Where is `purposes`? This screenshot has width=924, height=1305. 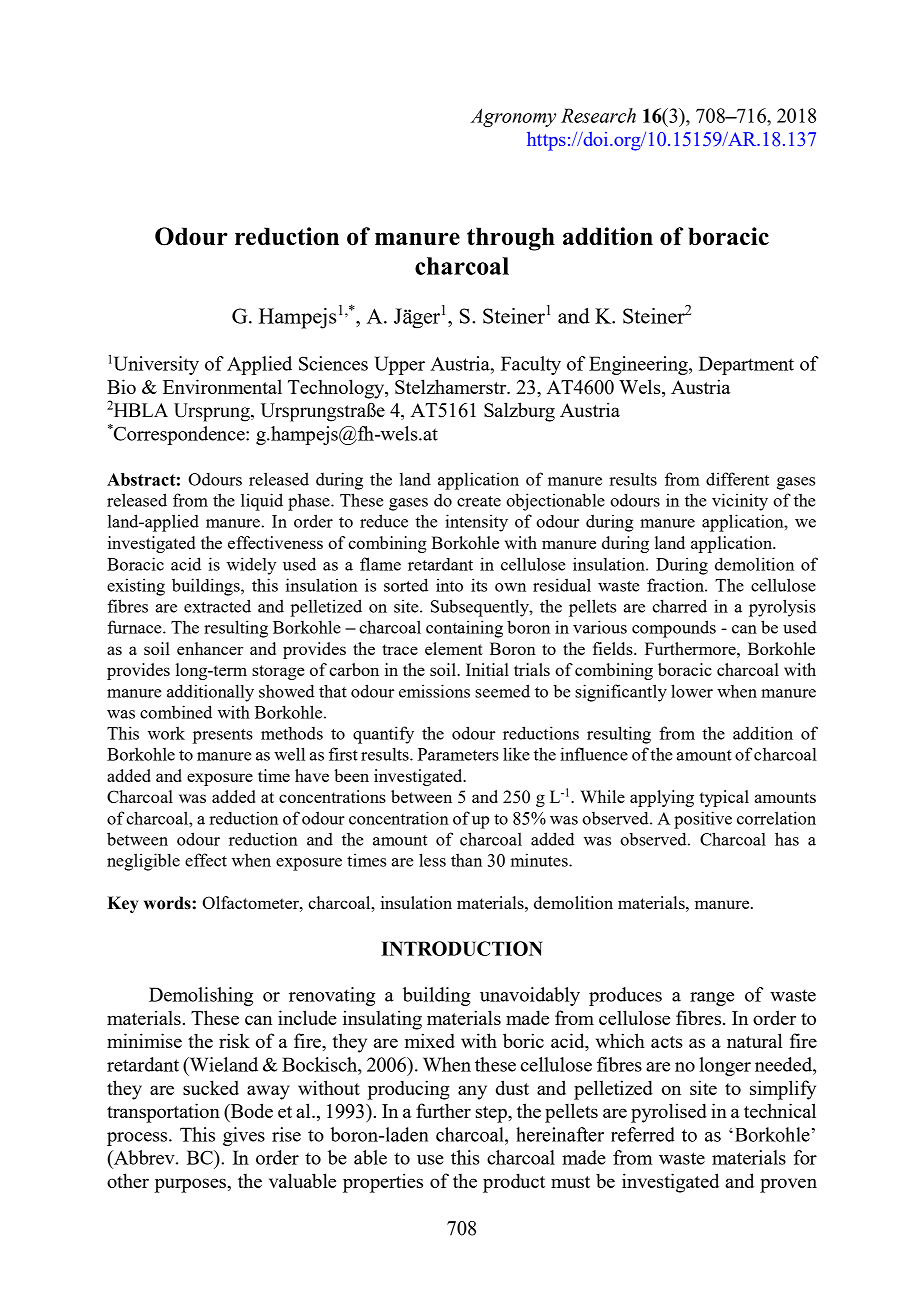
purposes is located at coordinates (190, 1185).
